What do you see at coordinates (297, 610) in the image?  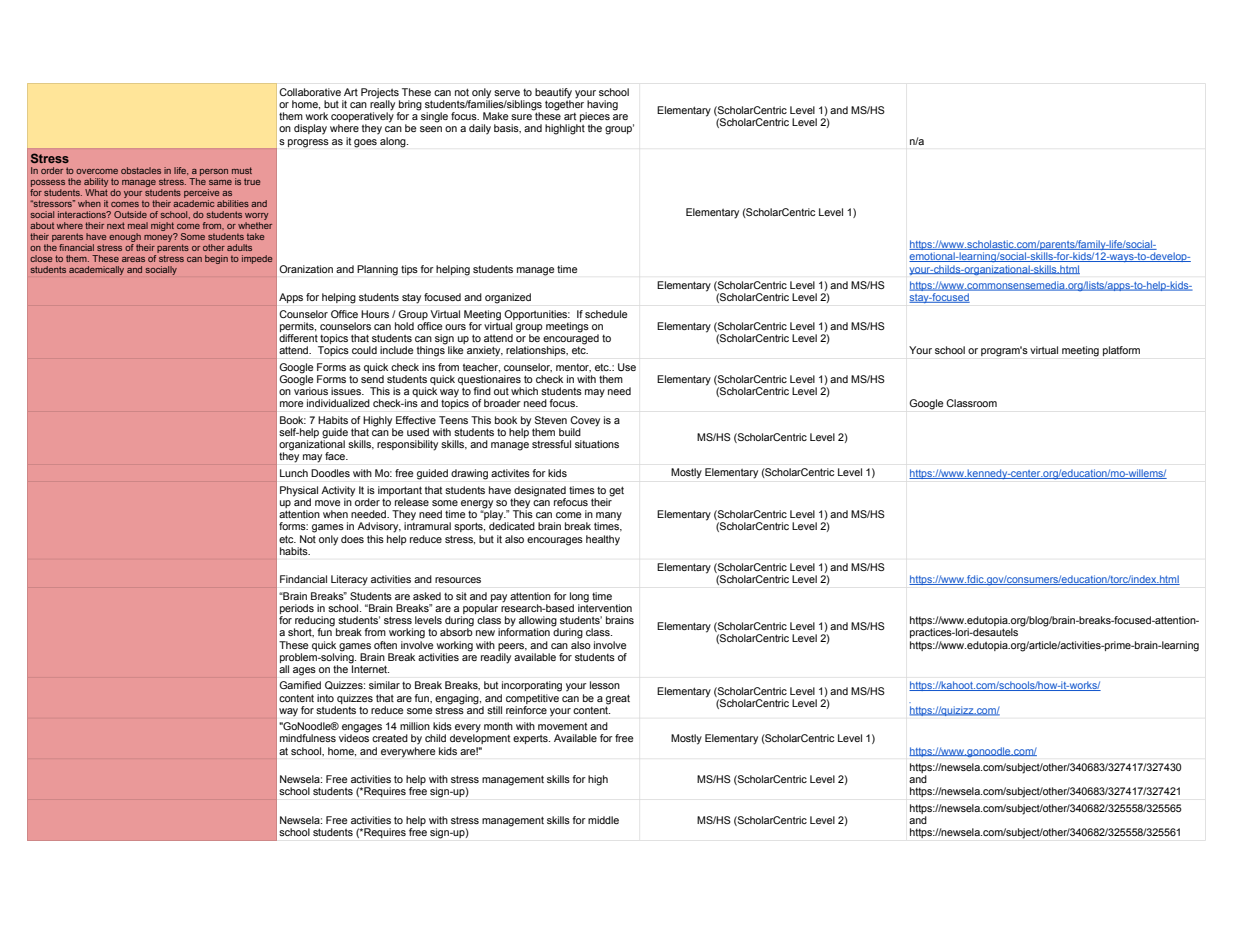 I see `periods` at bounding box center [297, 610].
